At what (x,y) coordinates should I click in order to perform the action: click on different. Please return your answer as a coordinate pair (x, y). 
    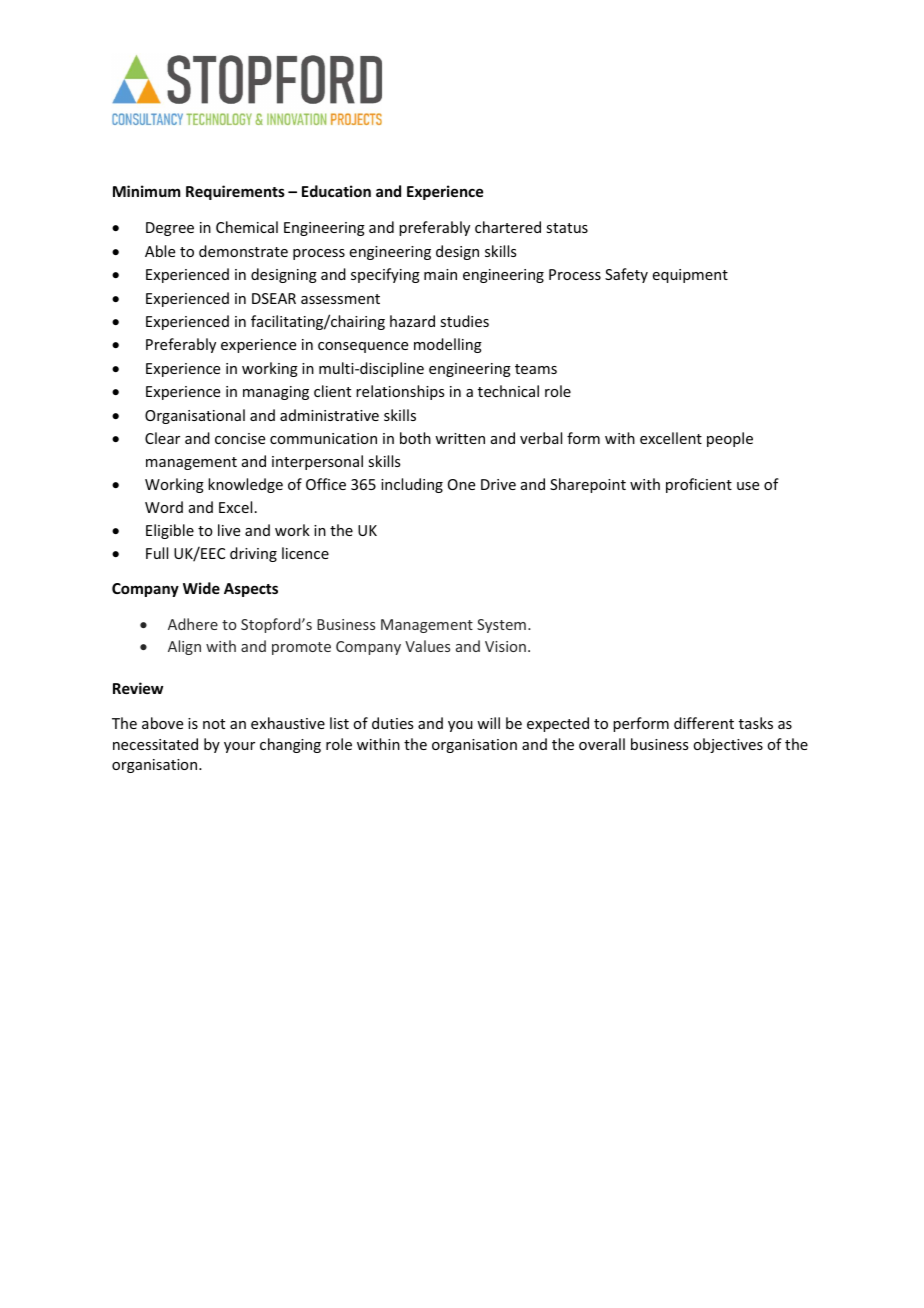
    Looking at the image, I should click on (704, 723).
